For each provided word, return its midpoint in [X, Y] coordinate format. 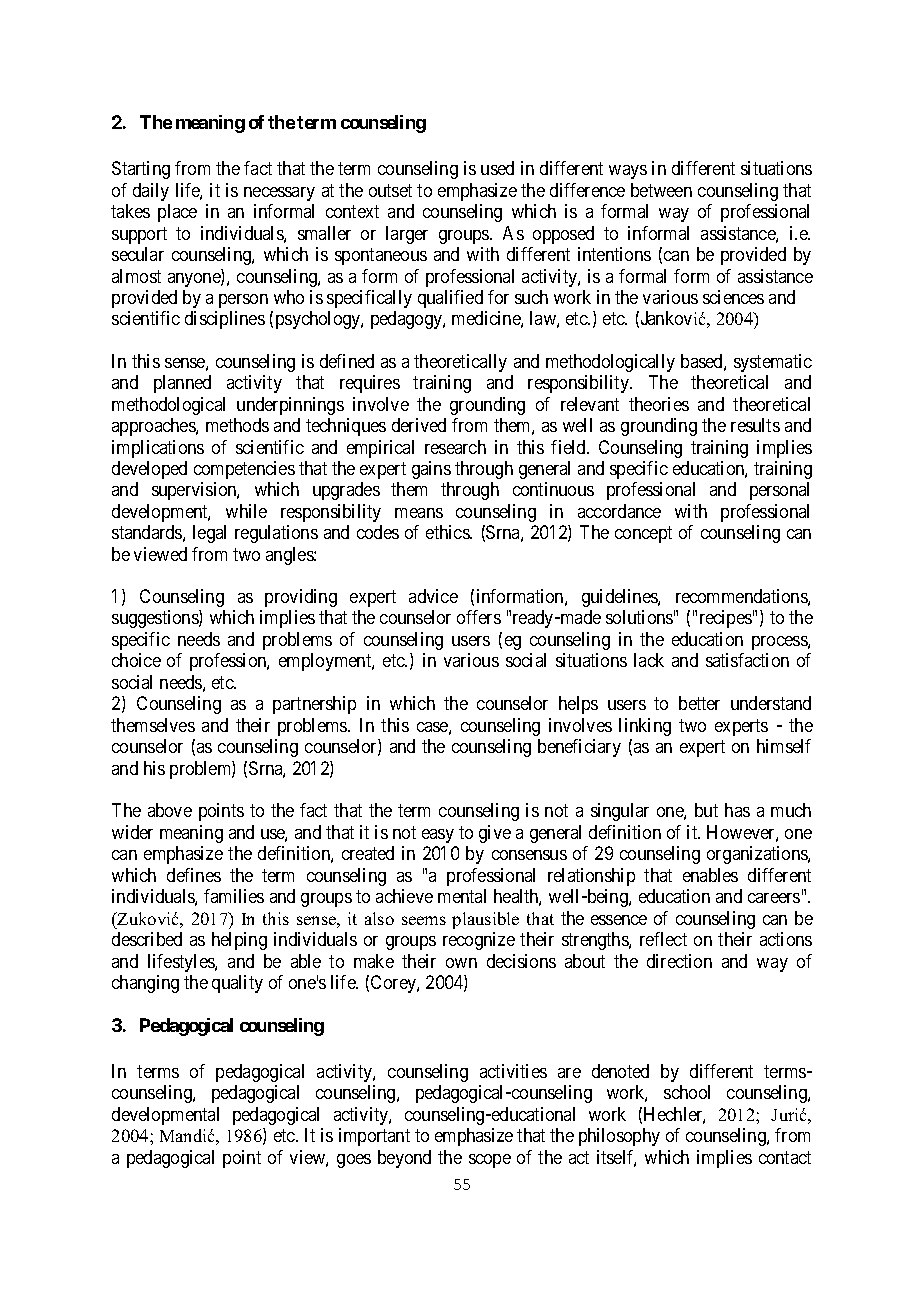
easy [438, 836]
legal [209, 534]
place [177, 213]
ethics [448, 532]
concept [643, 535]
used [497, 168]
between [661, 190]
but [706, 810]
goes [354, 1161]
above [170, 810]
